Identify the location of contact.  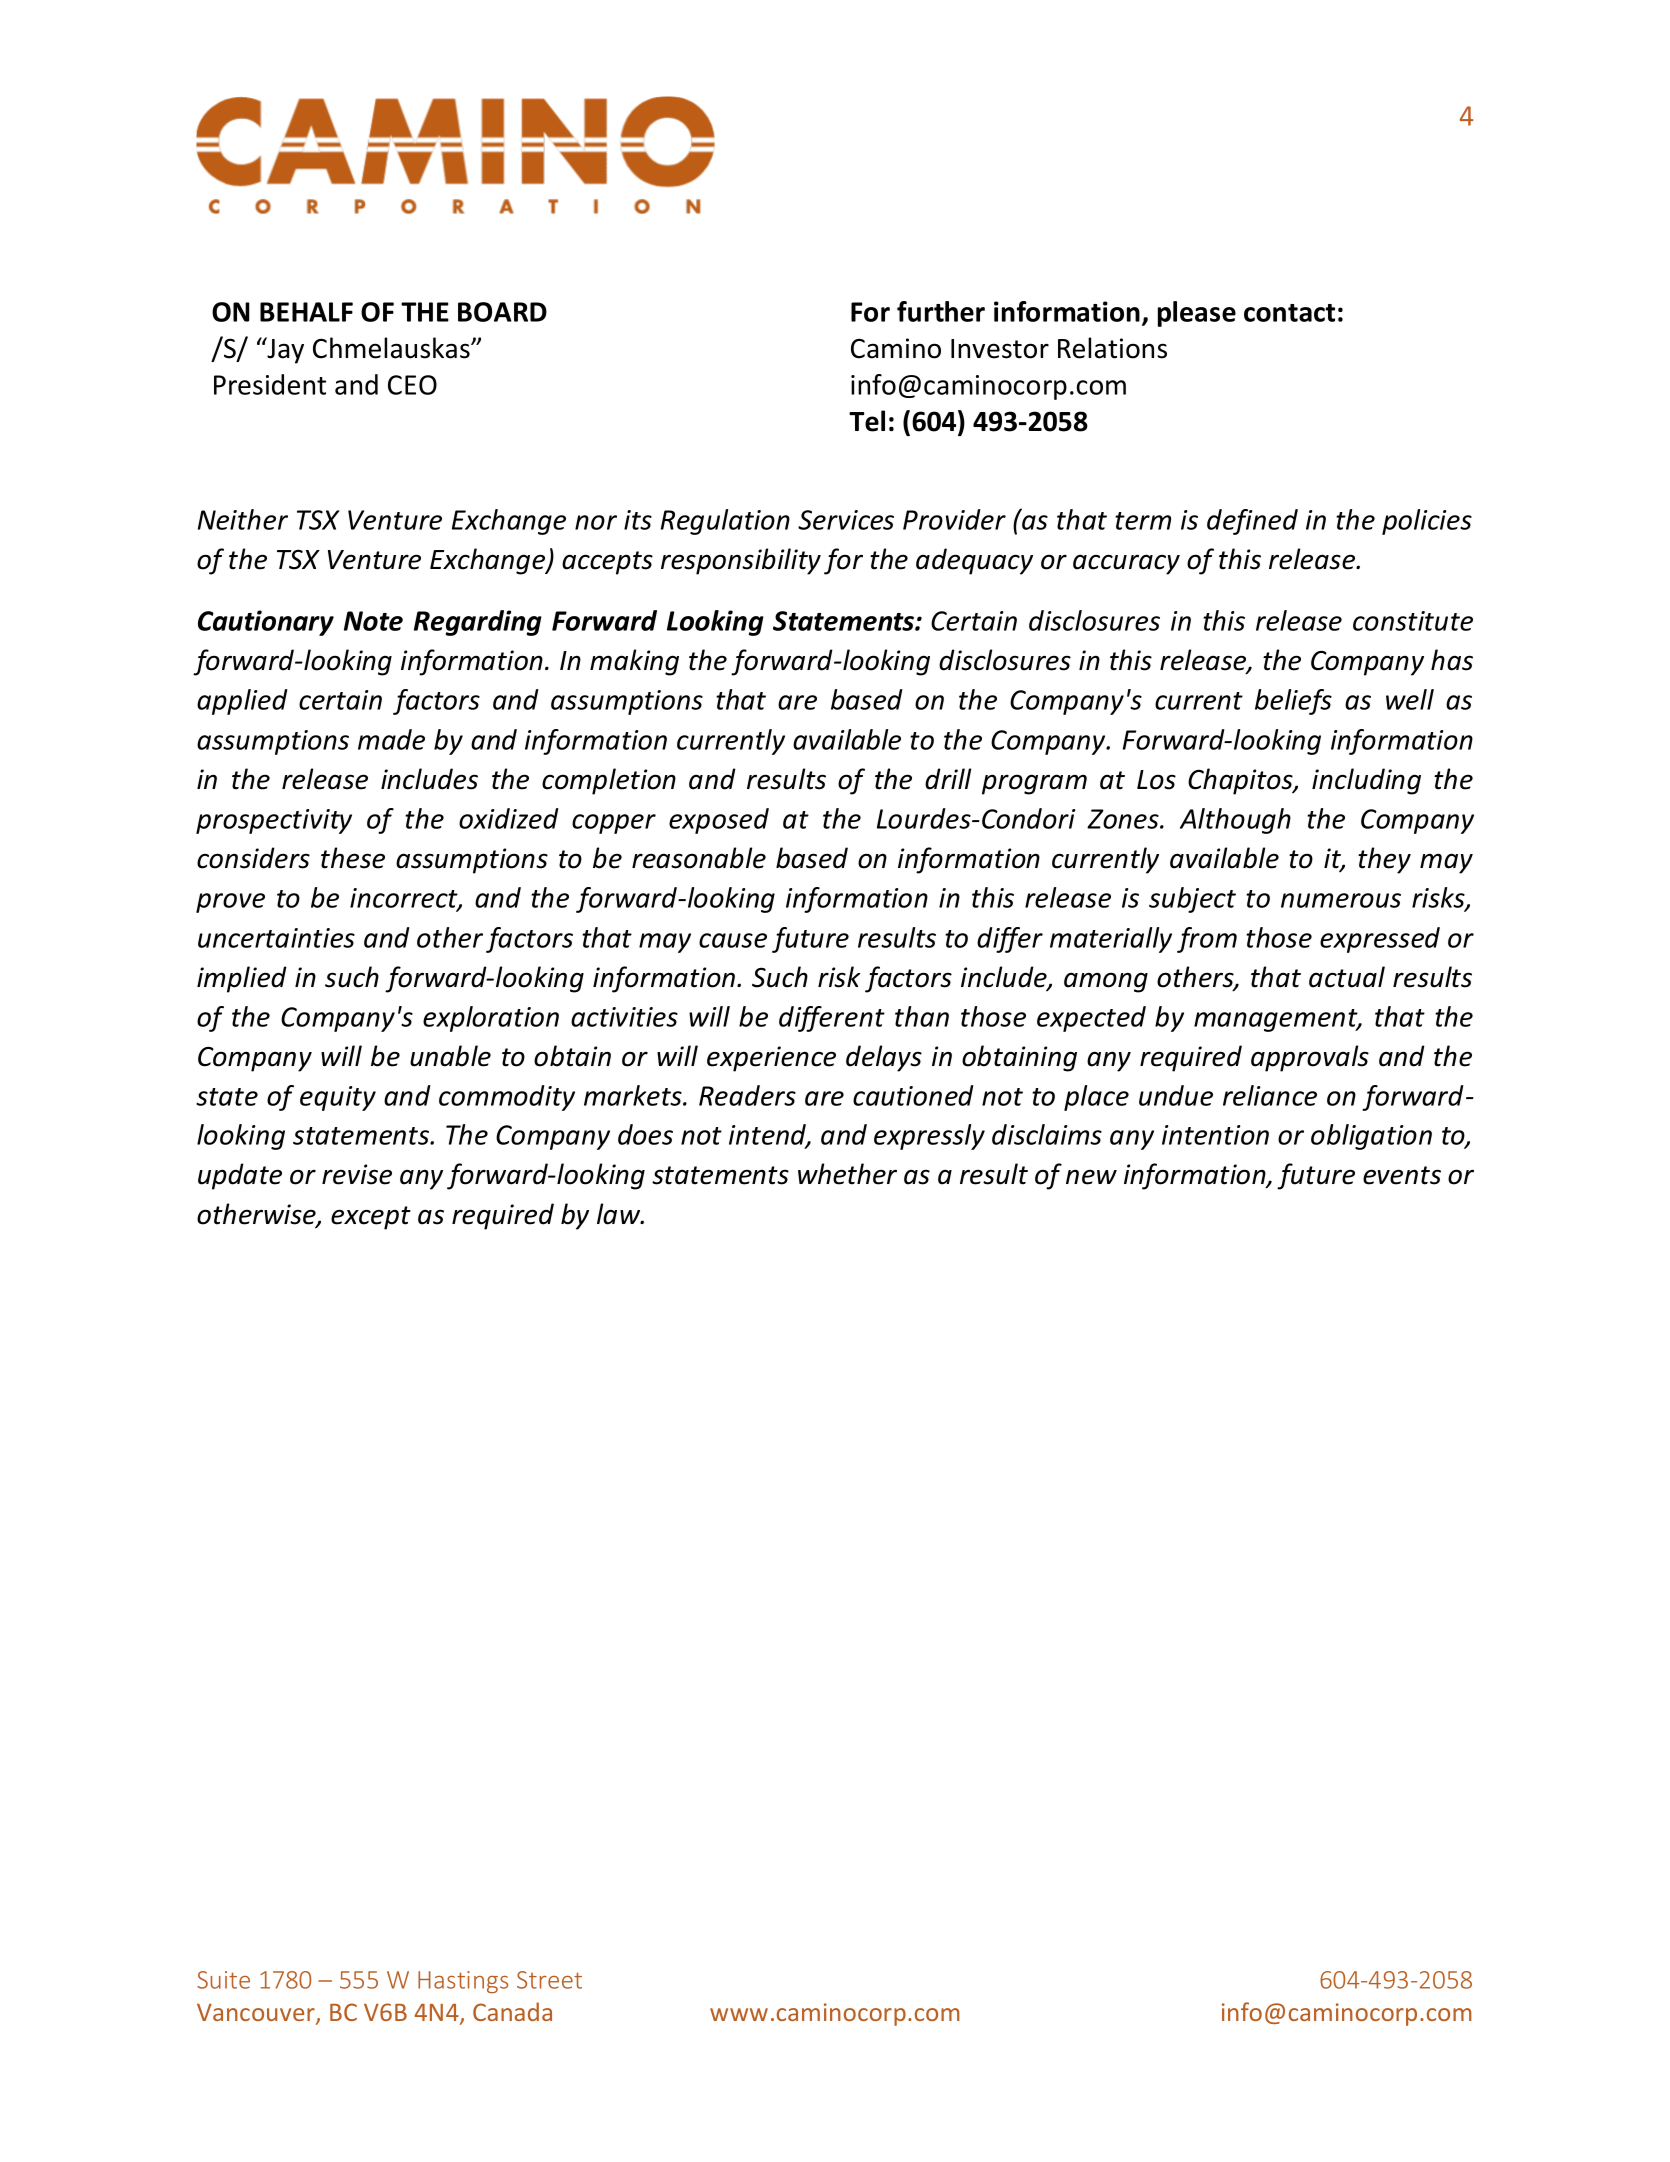
(1289, 313).
